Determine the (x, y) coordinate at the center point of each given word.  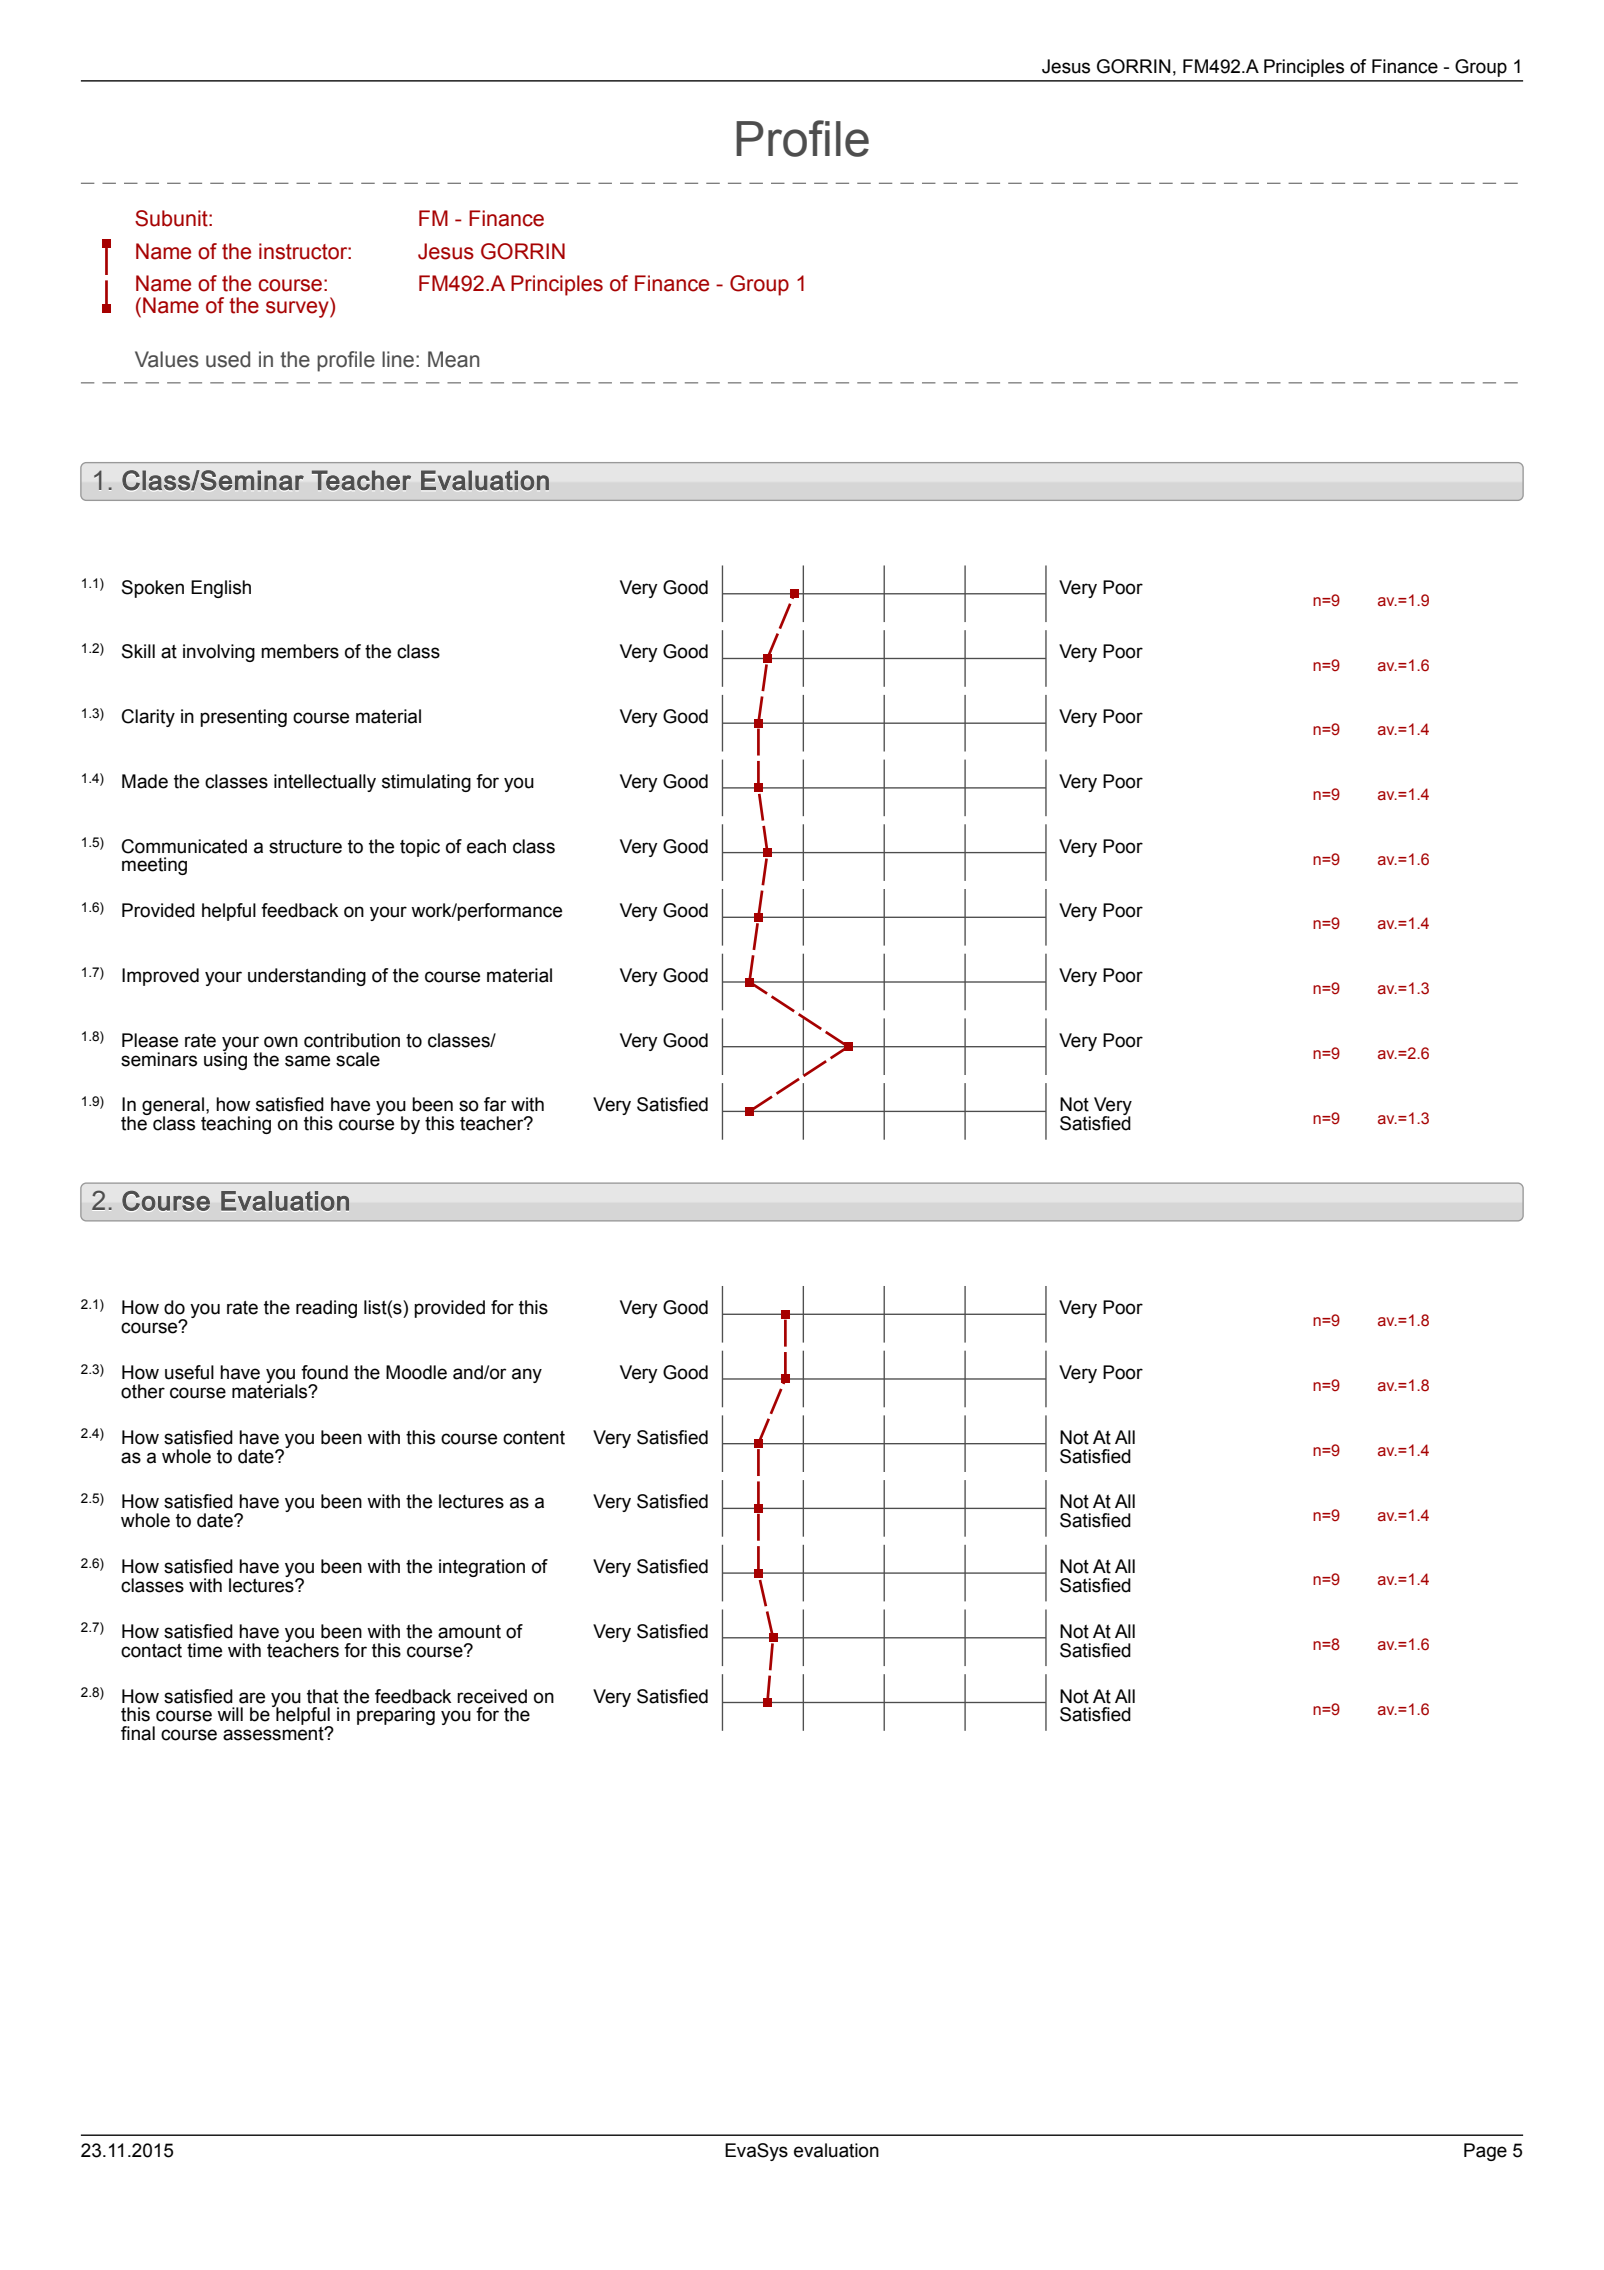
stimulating (426, 783)
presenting (243, 718)
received (492, 1696)
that (322, 1696)
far (495, 1104)
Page (1485, 2152)
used (228, 359)
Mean (454, 359)
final (138, 1733)
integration (482, 1568)
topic (420, 848)
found (324, 1372)
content (534, 1438)
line (398, 359)
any (527, 1375)
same (307, 1061)
